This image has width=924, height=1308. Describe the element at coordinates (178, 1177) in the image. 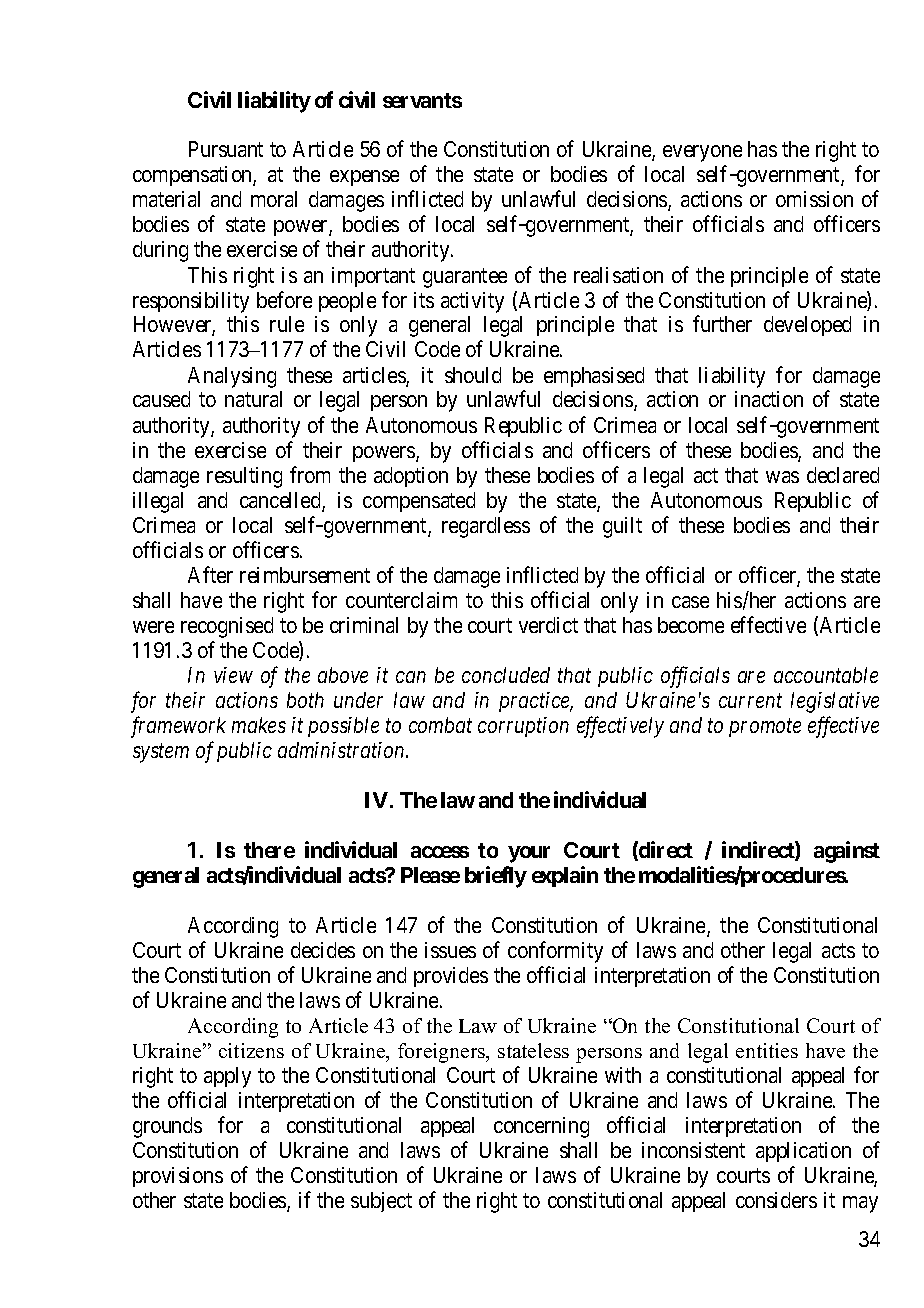

I see `provisions` at that location.
